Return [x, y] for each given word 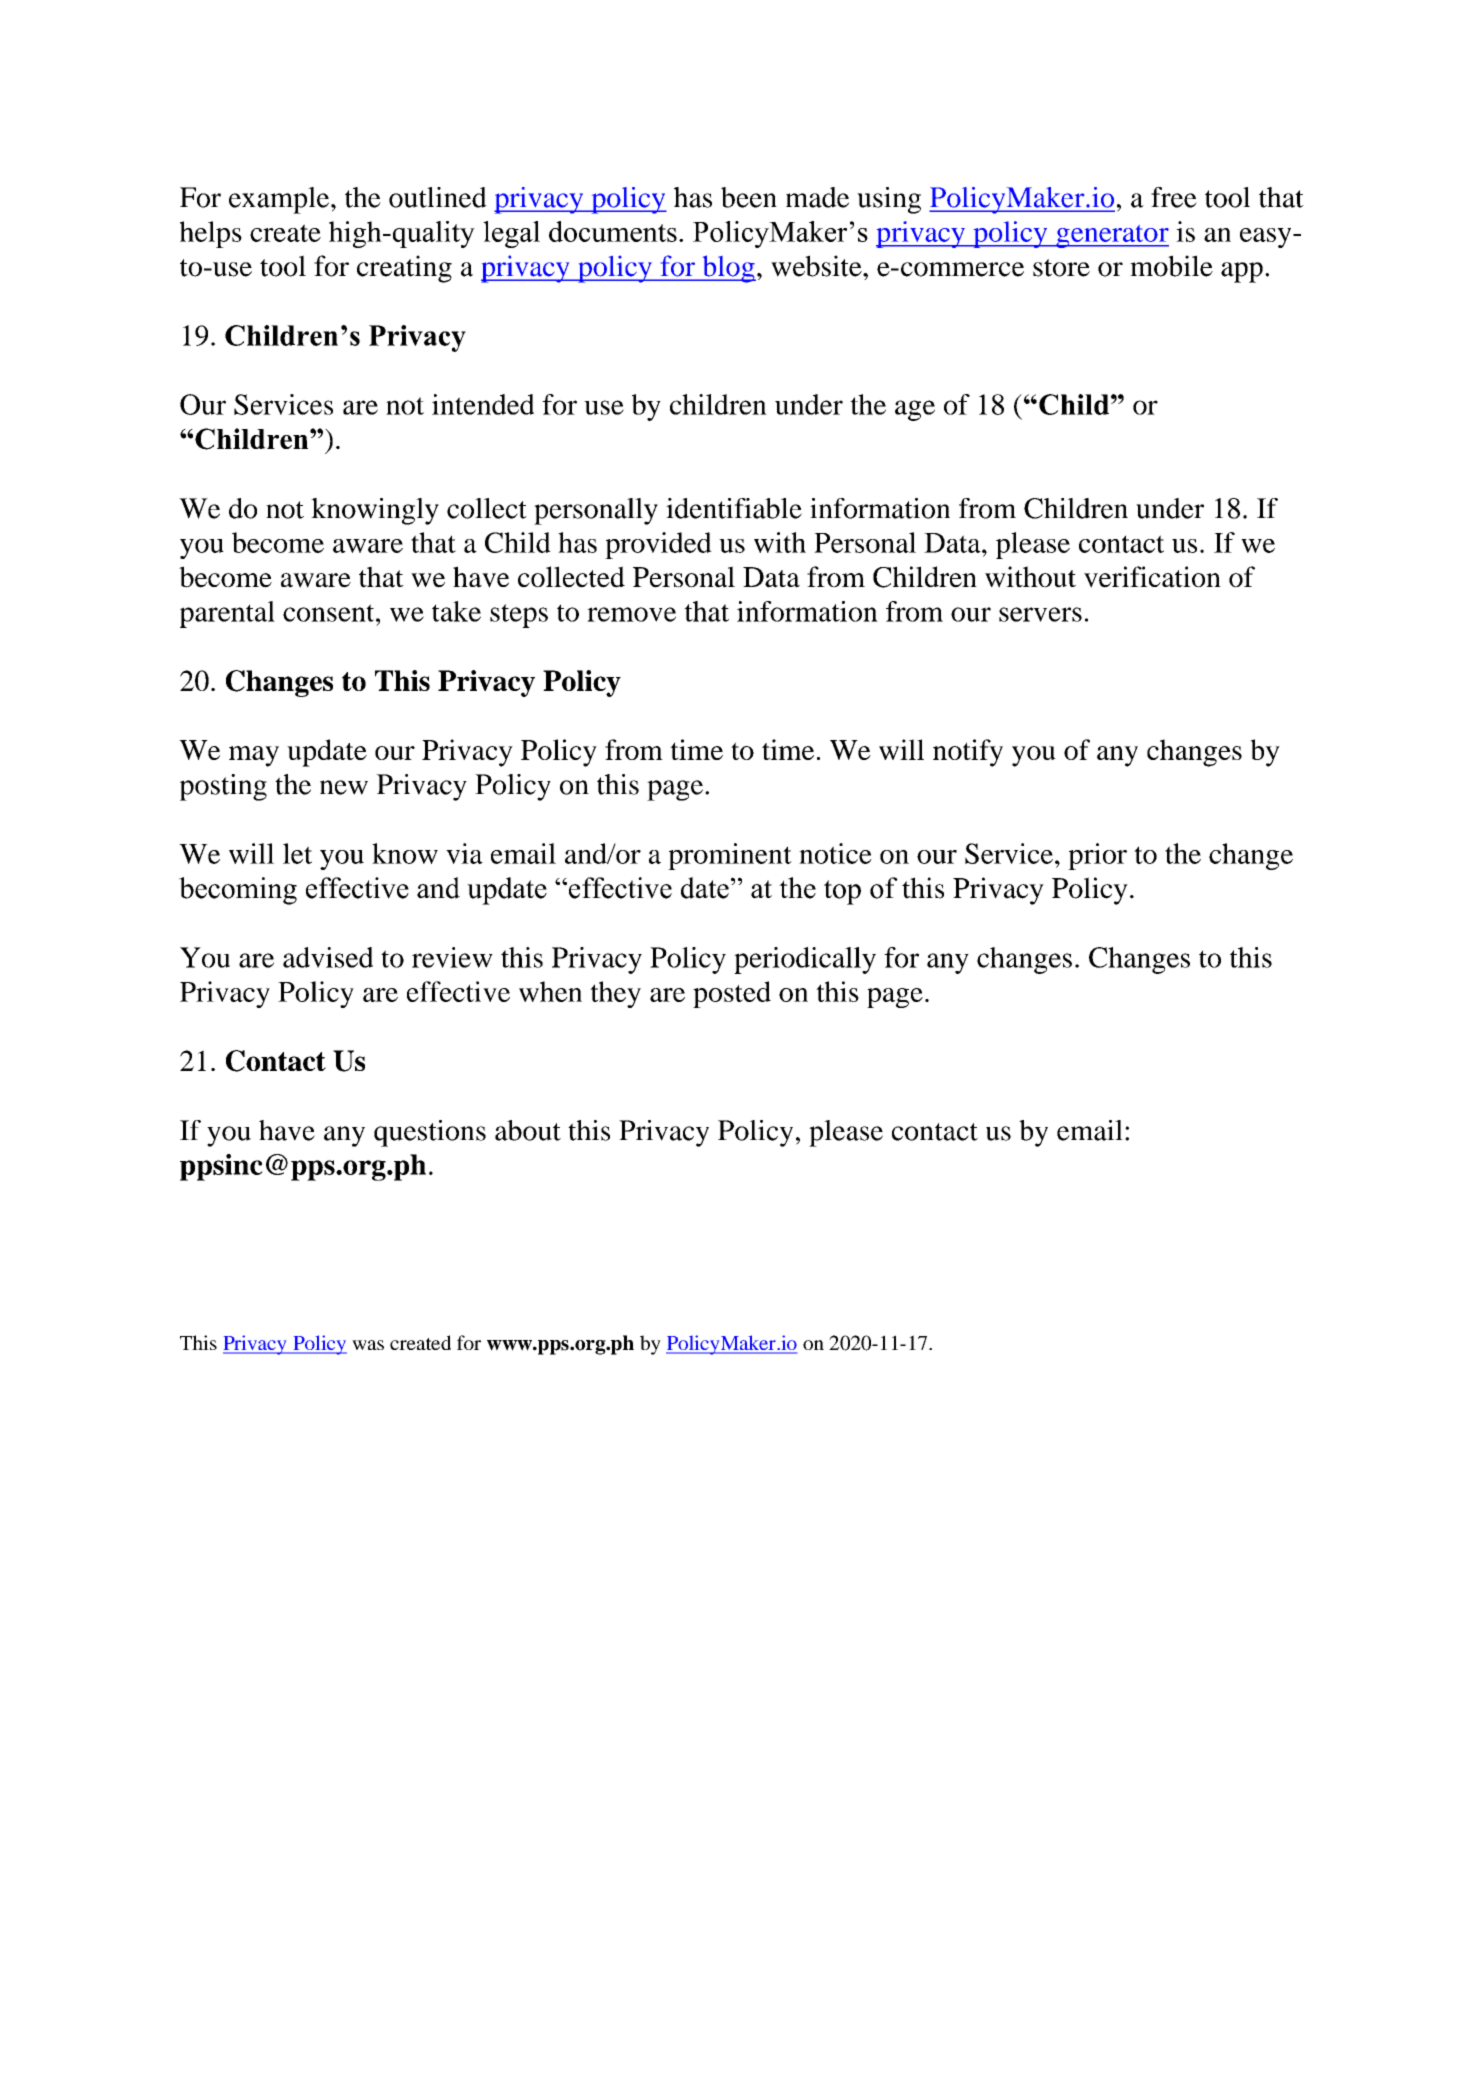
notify [968, 753]
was [368, 1345]
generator [1111, 236]
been [749, 197]
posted [732, 994]
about [528, 1130]
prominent [730, 856]
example [280, 200]
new [344, 787]
